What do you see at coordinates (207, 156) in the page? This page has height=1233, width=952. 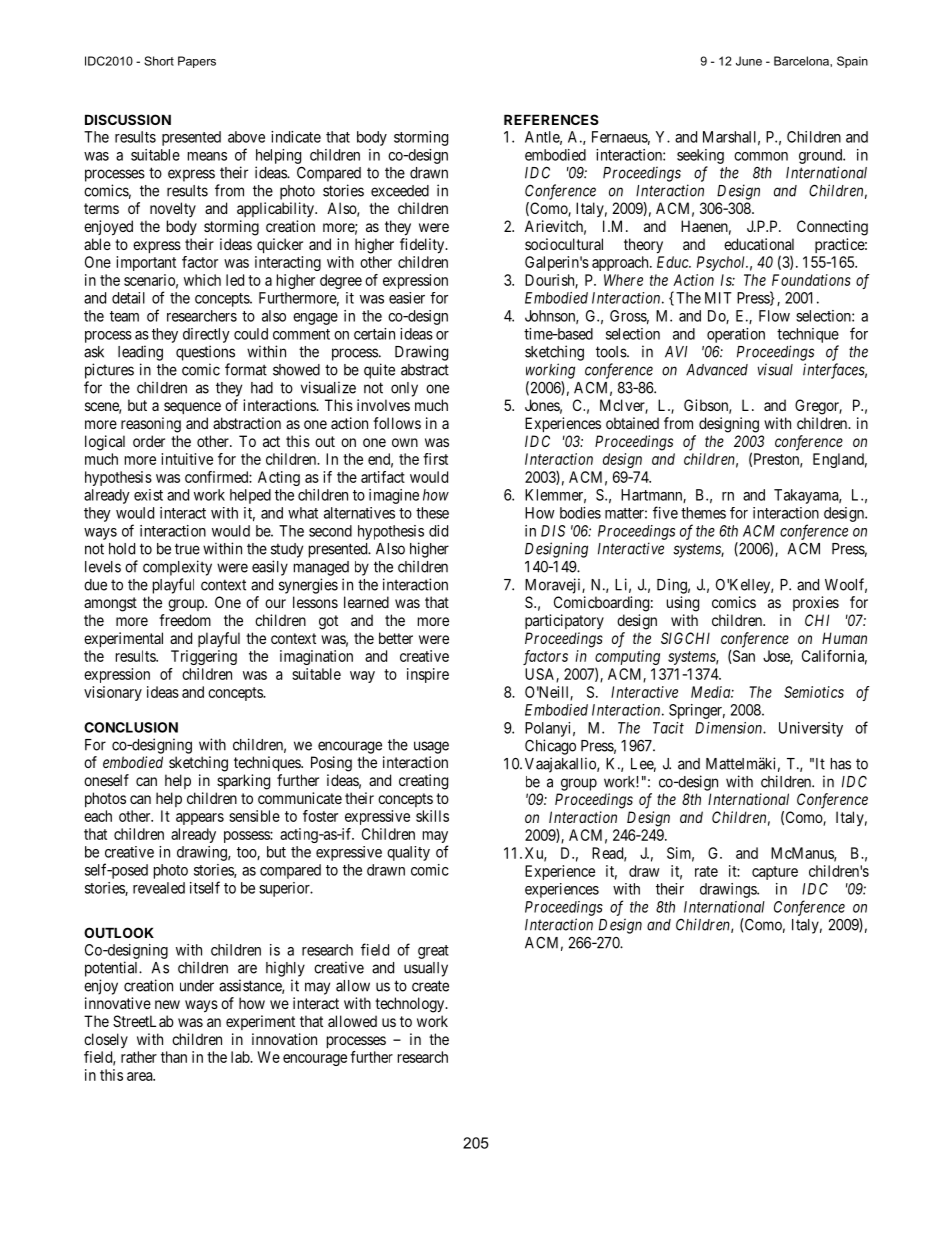 I see `means` at bounding box center [207, 156].
